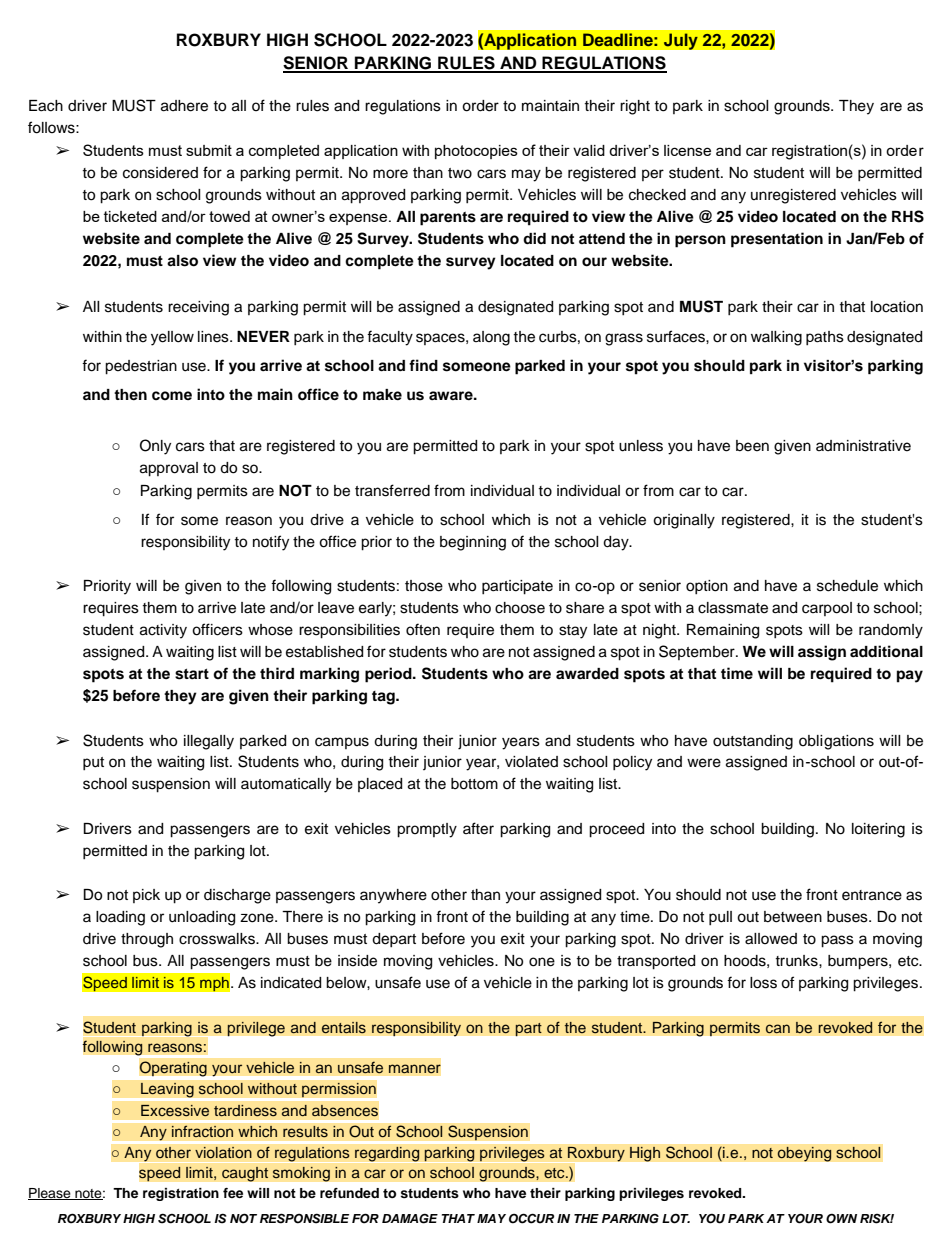 The width and height of the screenshot is (952, 1233). What do you see at coordinates (93, 763) in the screenshot?
I see `put` at bounding box center [93, 763].
